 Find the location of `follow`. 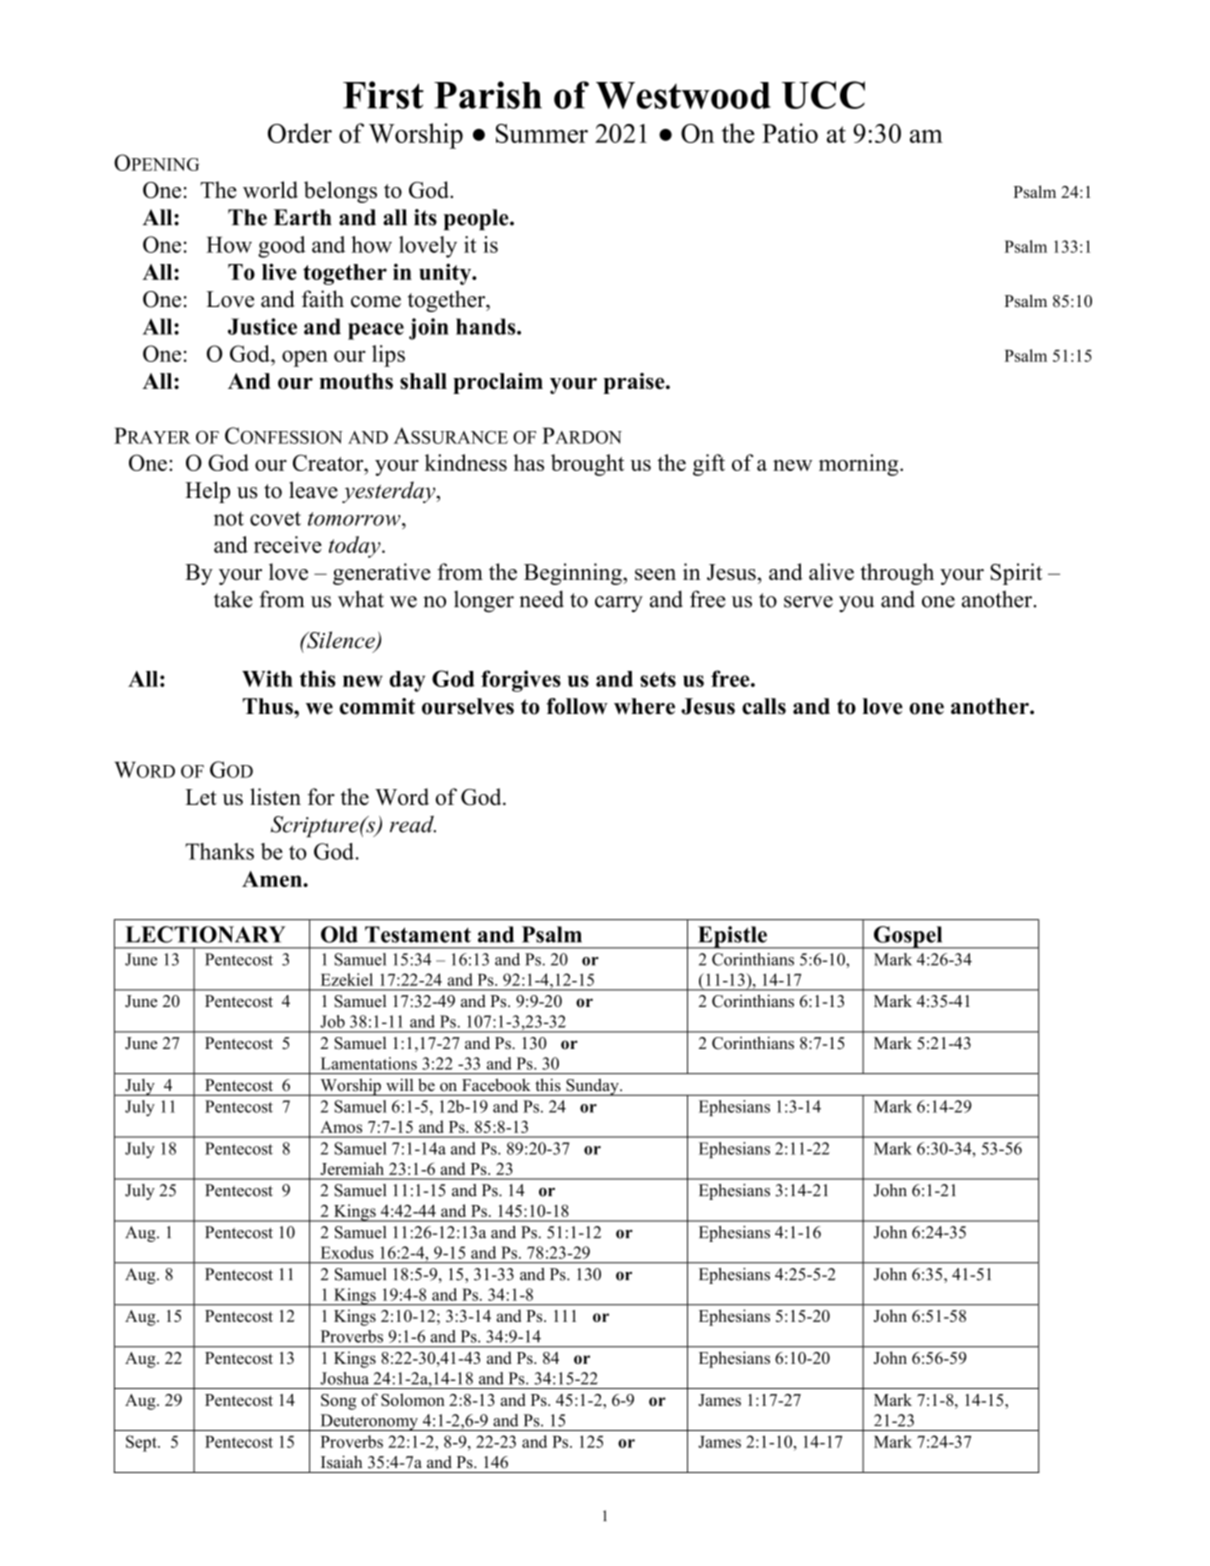

follow is located at coordinates (577, 706).
